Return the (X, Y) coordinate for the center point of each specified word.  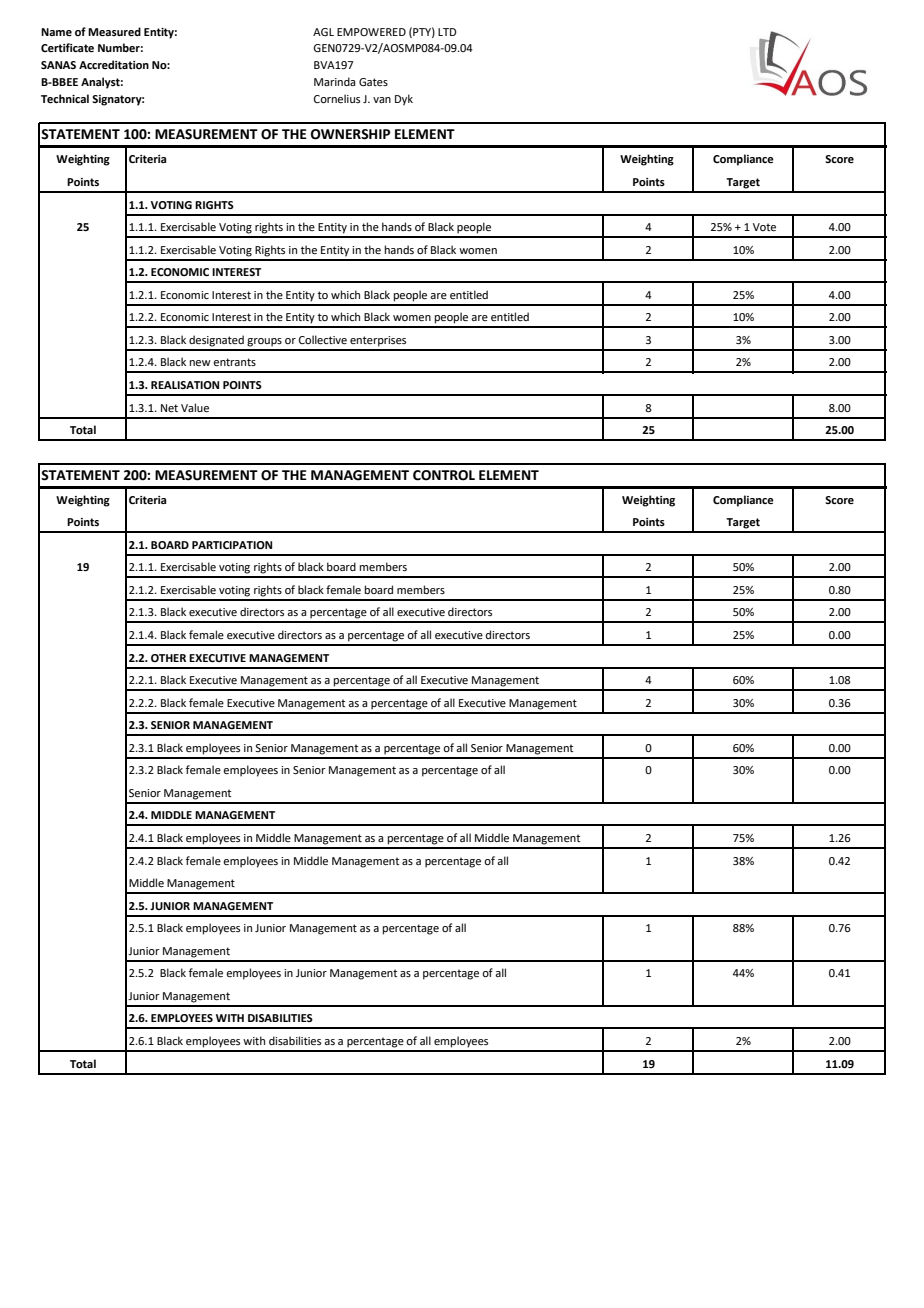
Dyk (404, 100)
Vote (764, 227)
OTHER (168, 658)
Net (169, 408)
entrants (234, 362)
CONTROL (444, 475)
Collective (323, 339)
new (200, 363)
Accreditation (114, 64)
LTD (447, 32)
